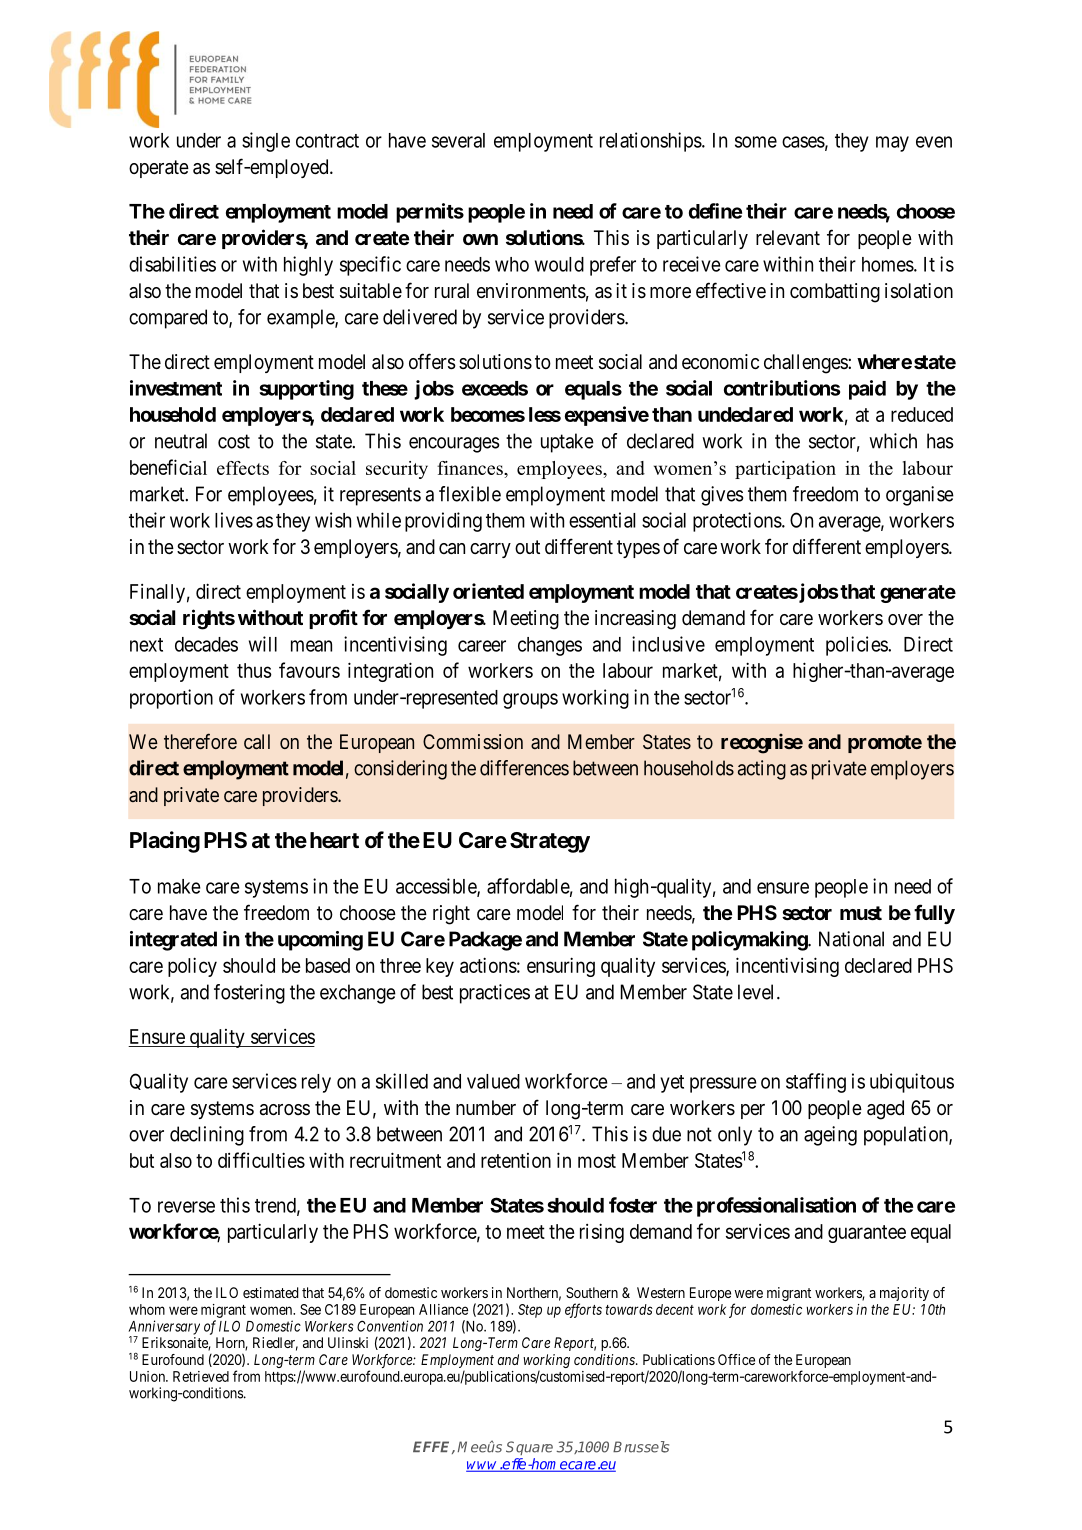  I want to click on own, so click(480, 239).
